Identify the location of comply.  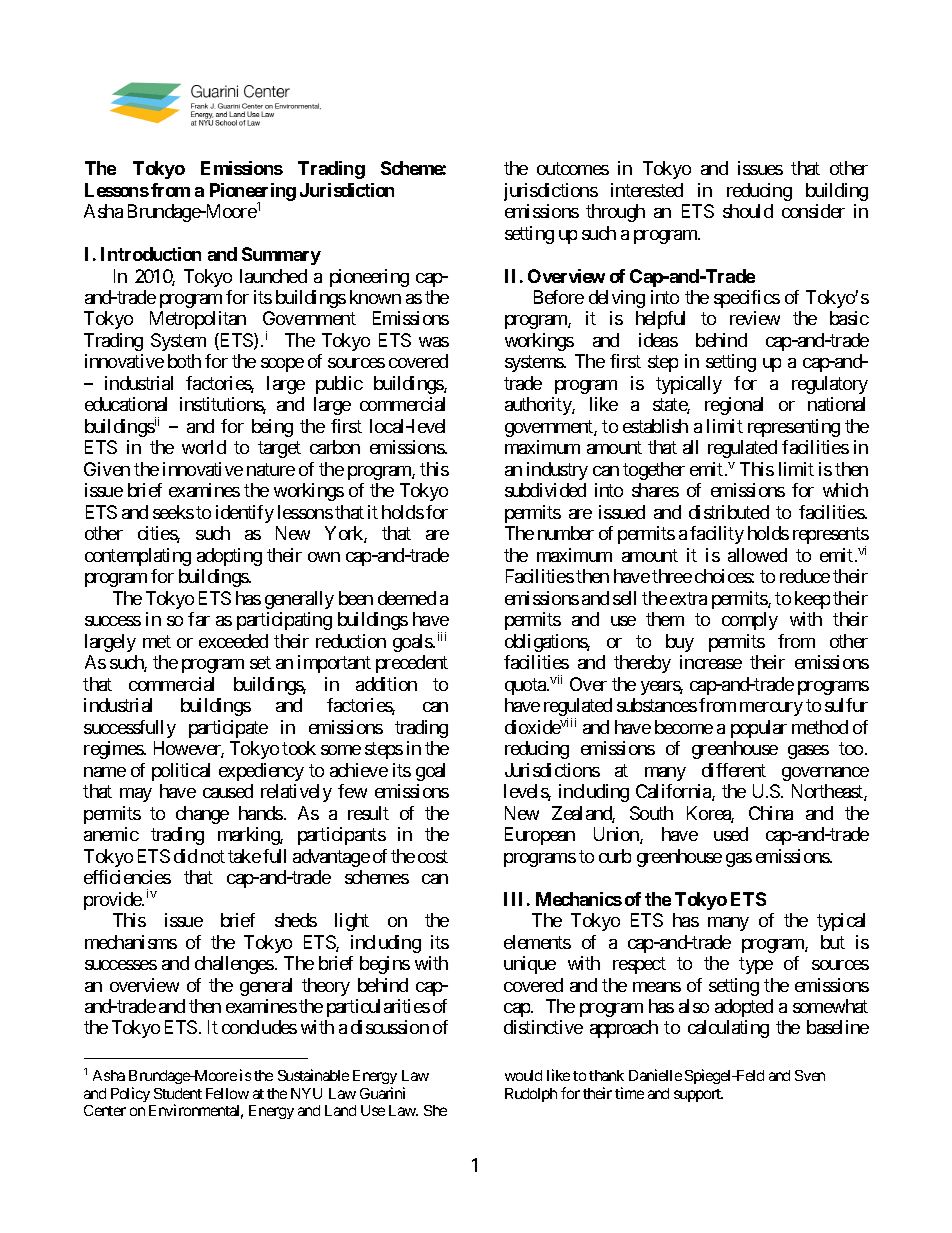
(750, 621).
